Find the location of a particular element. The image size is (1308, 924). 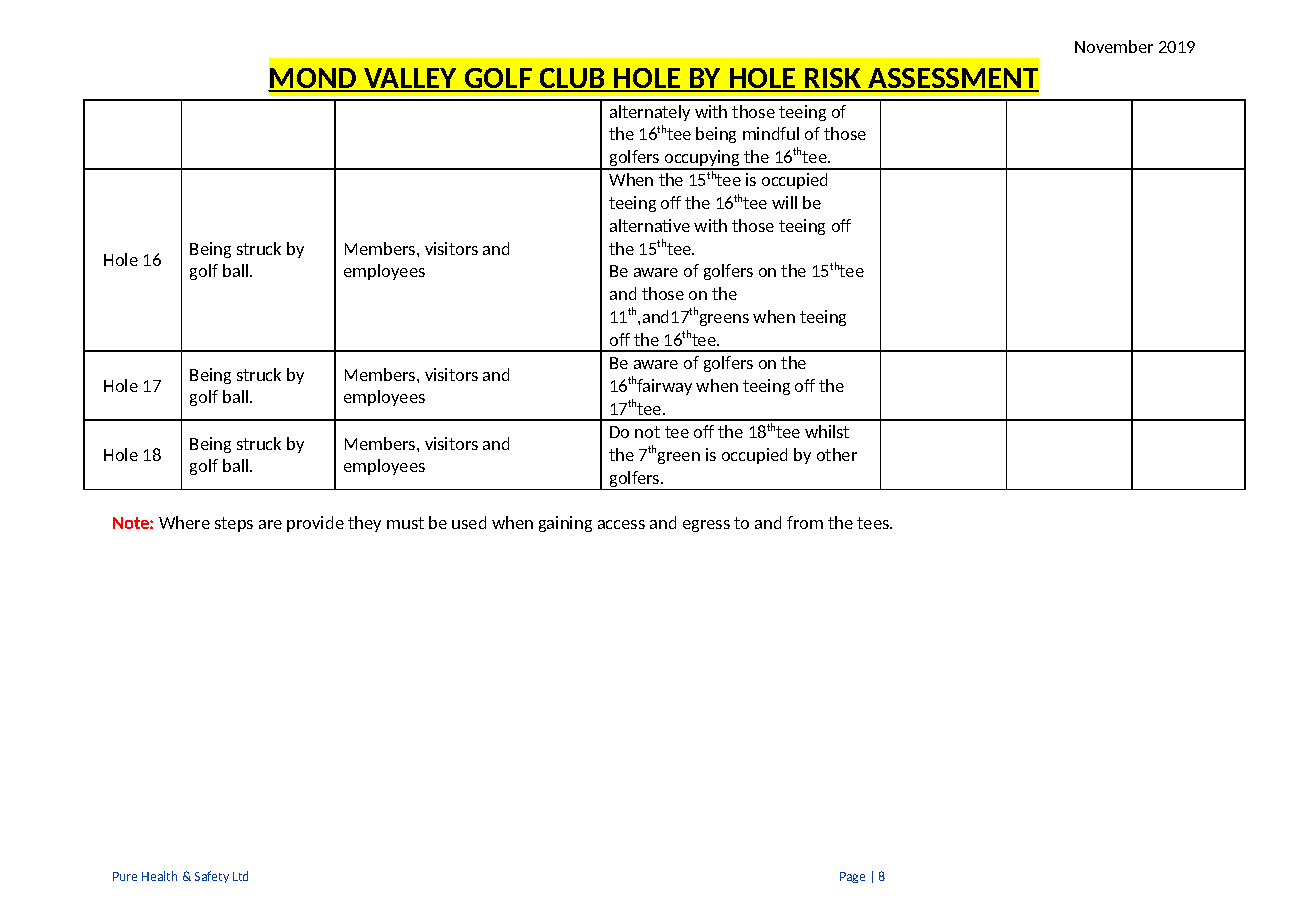

Page is located at coordinates (852, 877).
